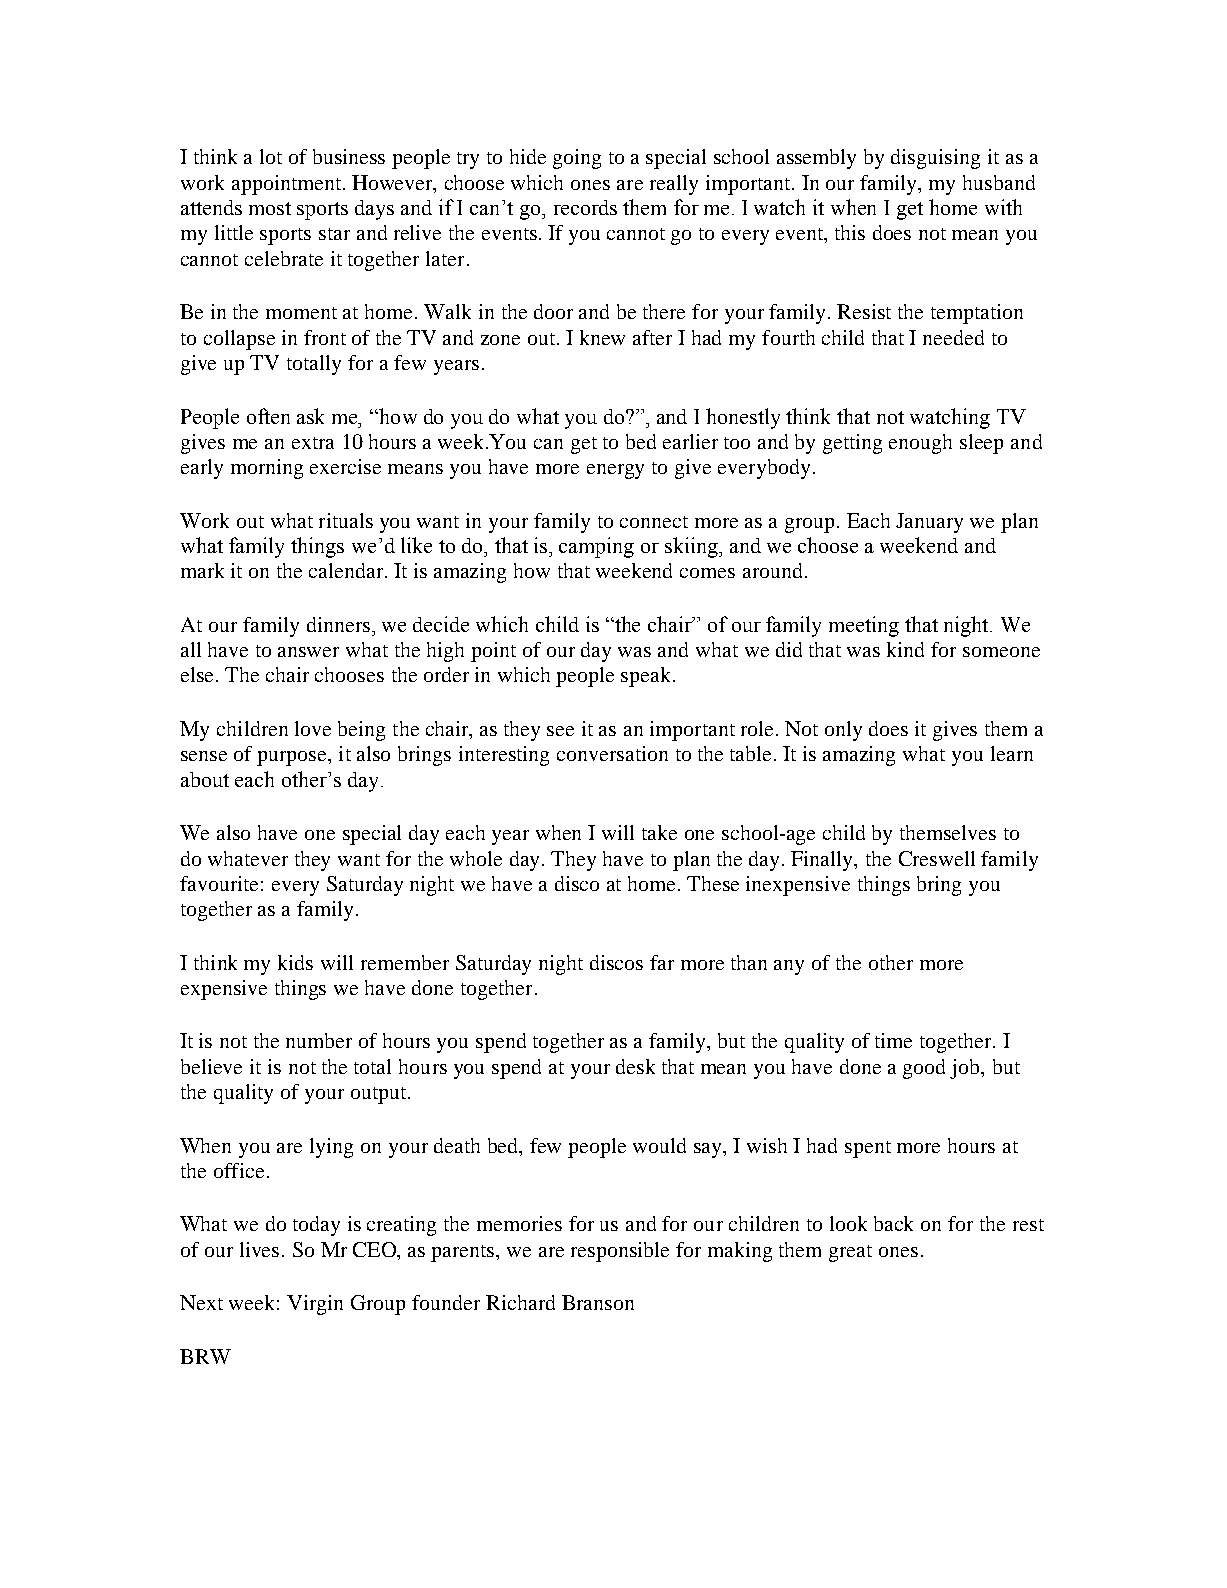 This page has height=1588, width=1227. I want to click on January, so click(929, 523).
